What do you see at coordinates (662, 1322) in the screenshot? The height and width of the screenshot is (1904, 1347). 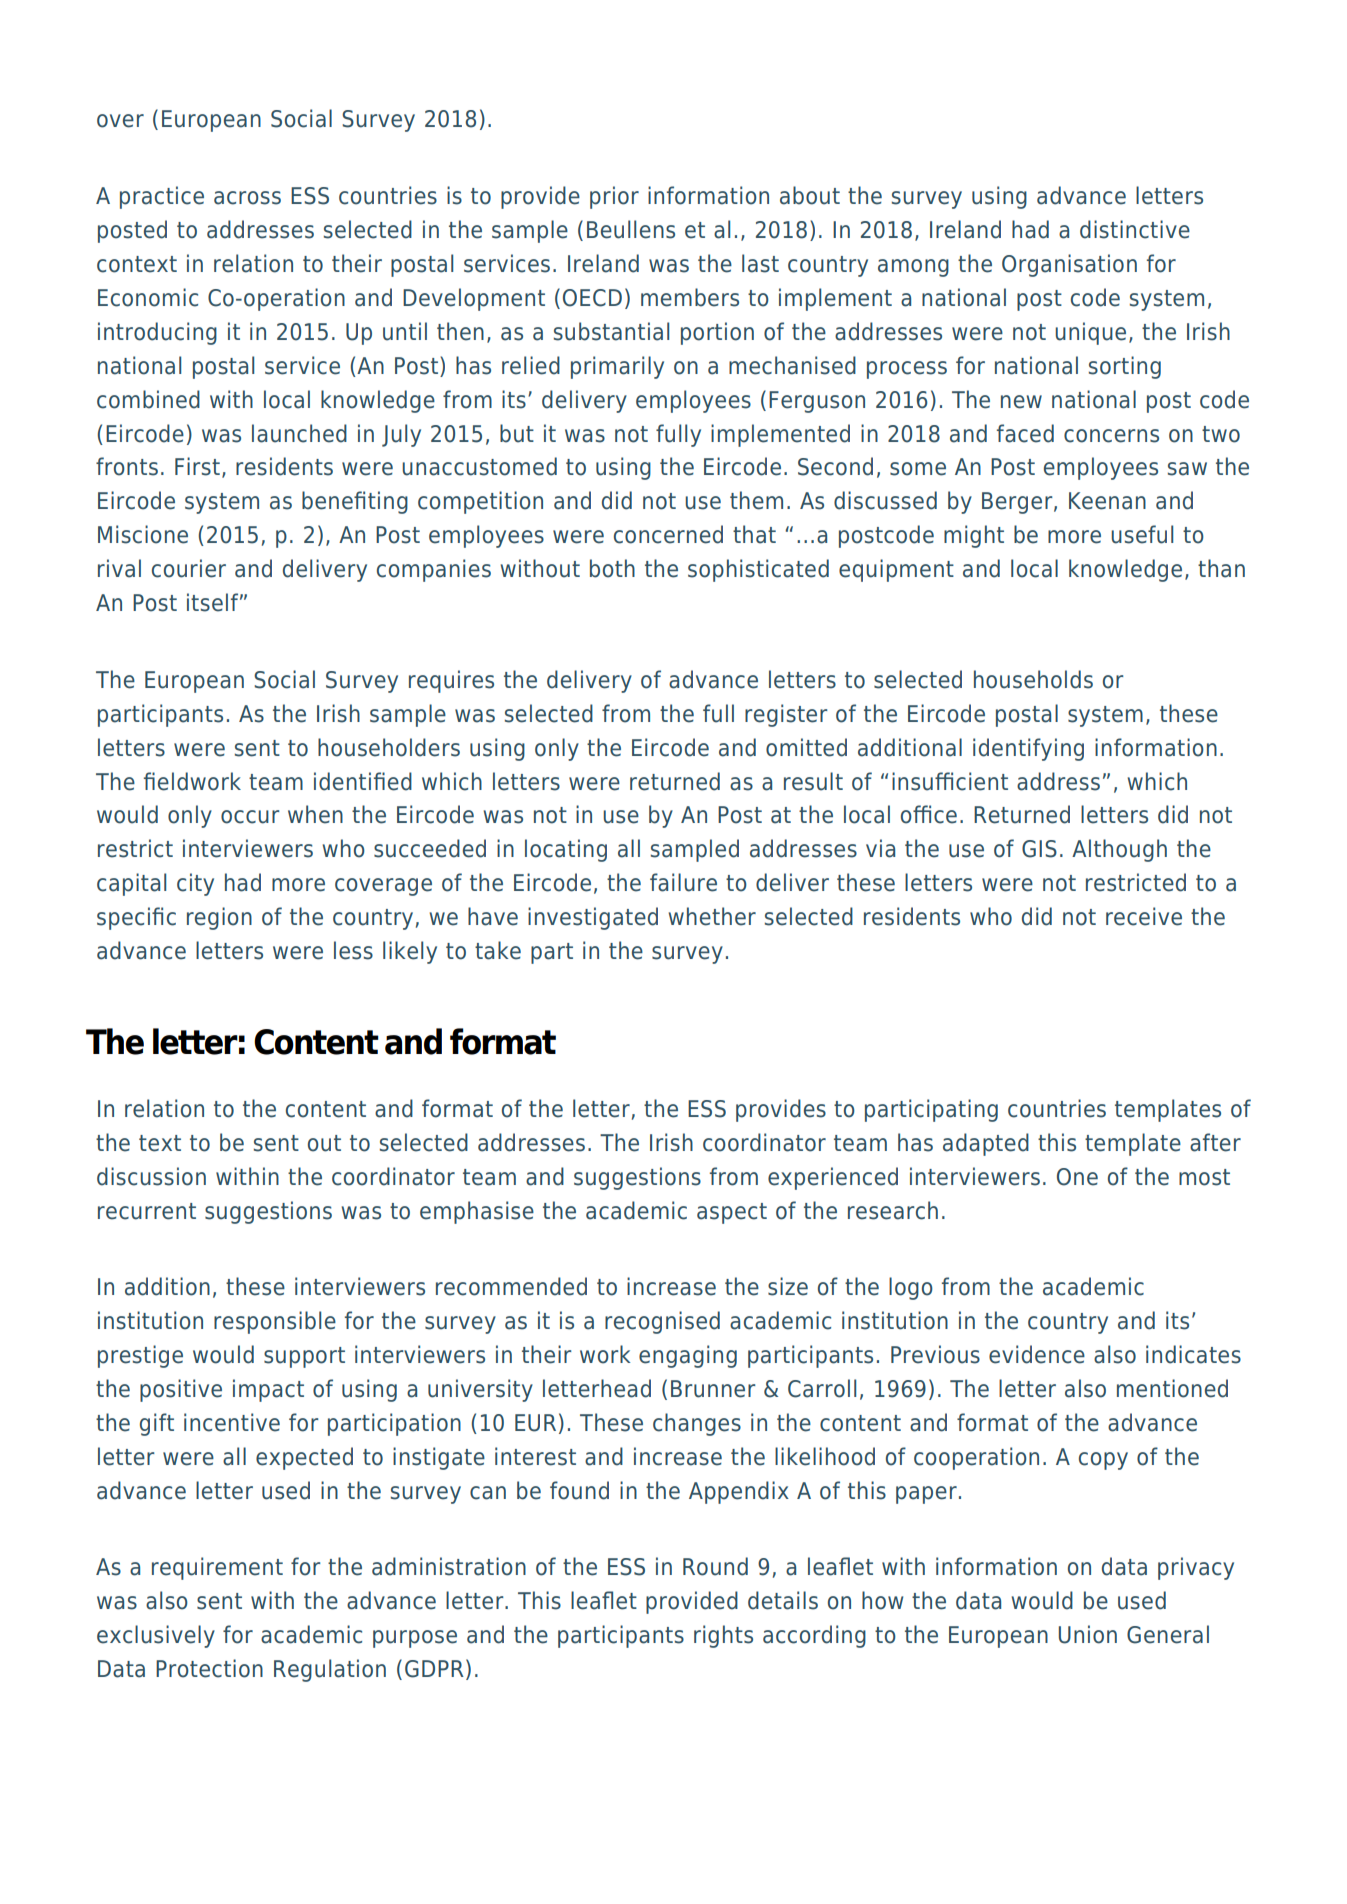 I see `recognised` at bounding box center [662, 1322].
